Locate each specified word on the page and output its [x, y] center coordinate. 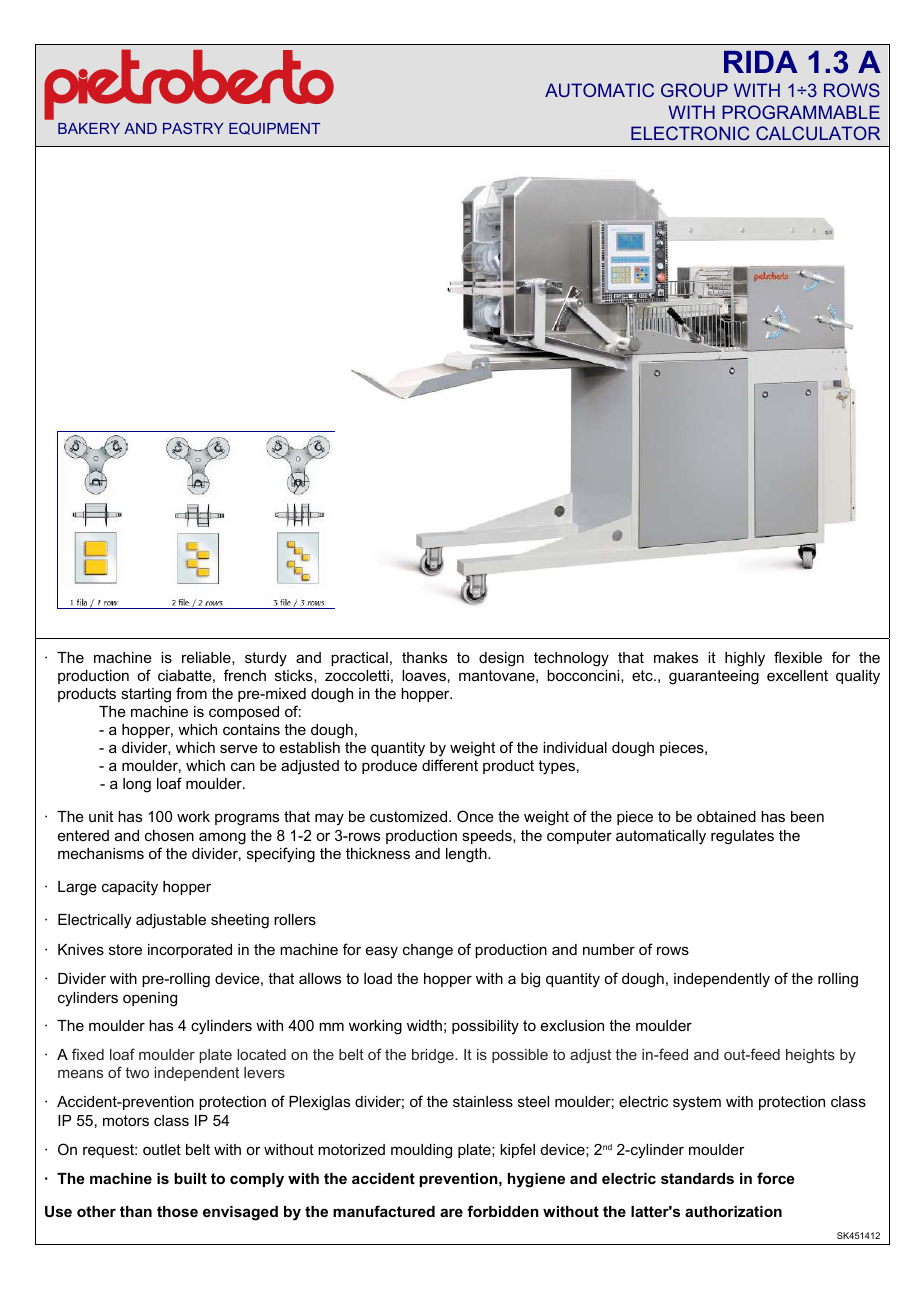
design [501, 659]
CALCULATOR [818, 133]
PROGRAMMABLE [801, 112]
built [190, 1178]
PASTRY [193, 128]
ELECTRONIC [690, 133]
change [428, 951]
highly [745, 659]
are [451, 1212]
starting [146, 695]
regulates [742, 837]
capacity [130, 888]
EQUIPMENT [274, 128]
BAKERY [89, 128]
